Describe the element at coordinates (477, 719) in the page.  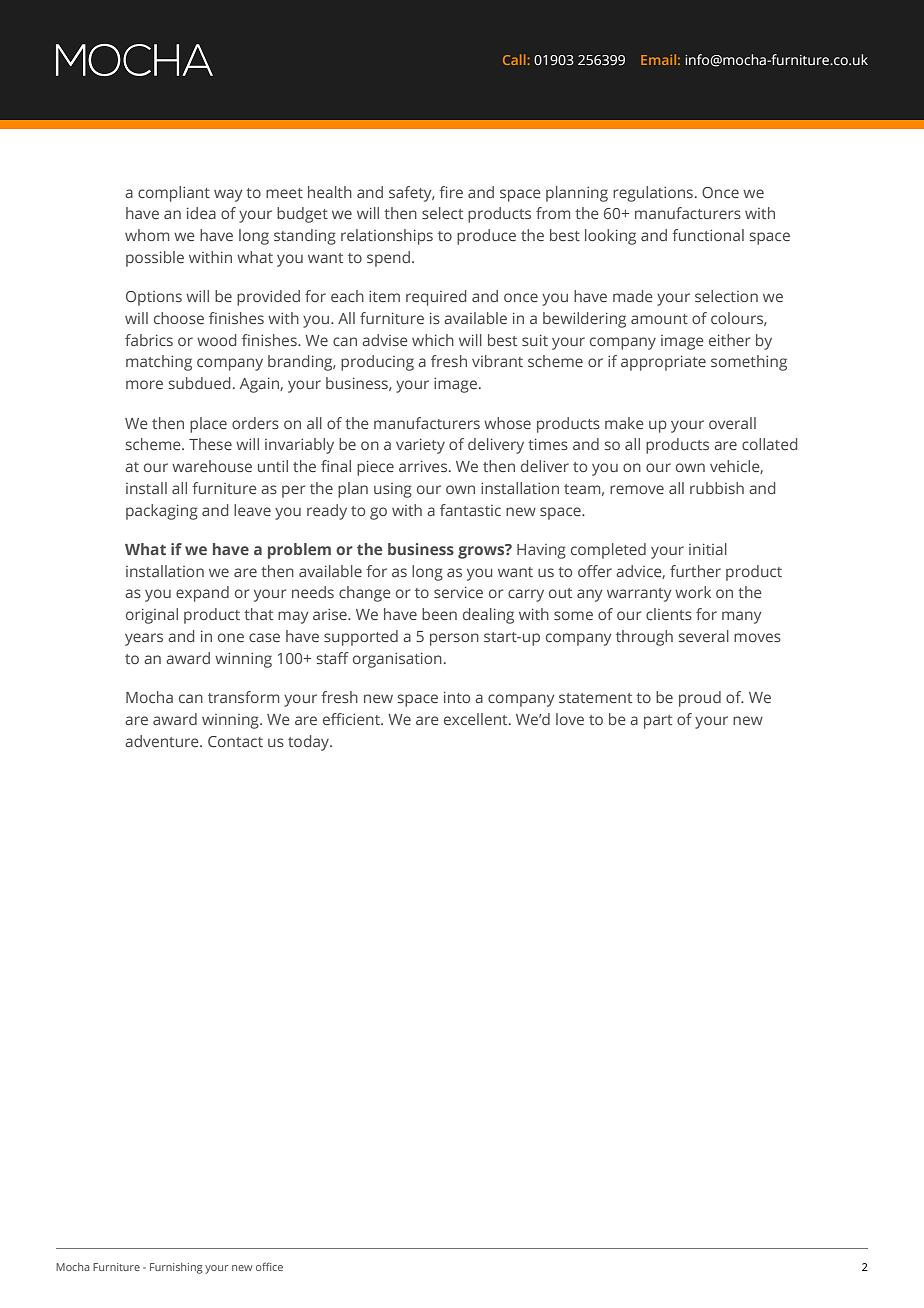
I see `excellent` at that location.
